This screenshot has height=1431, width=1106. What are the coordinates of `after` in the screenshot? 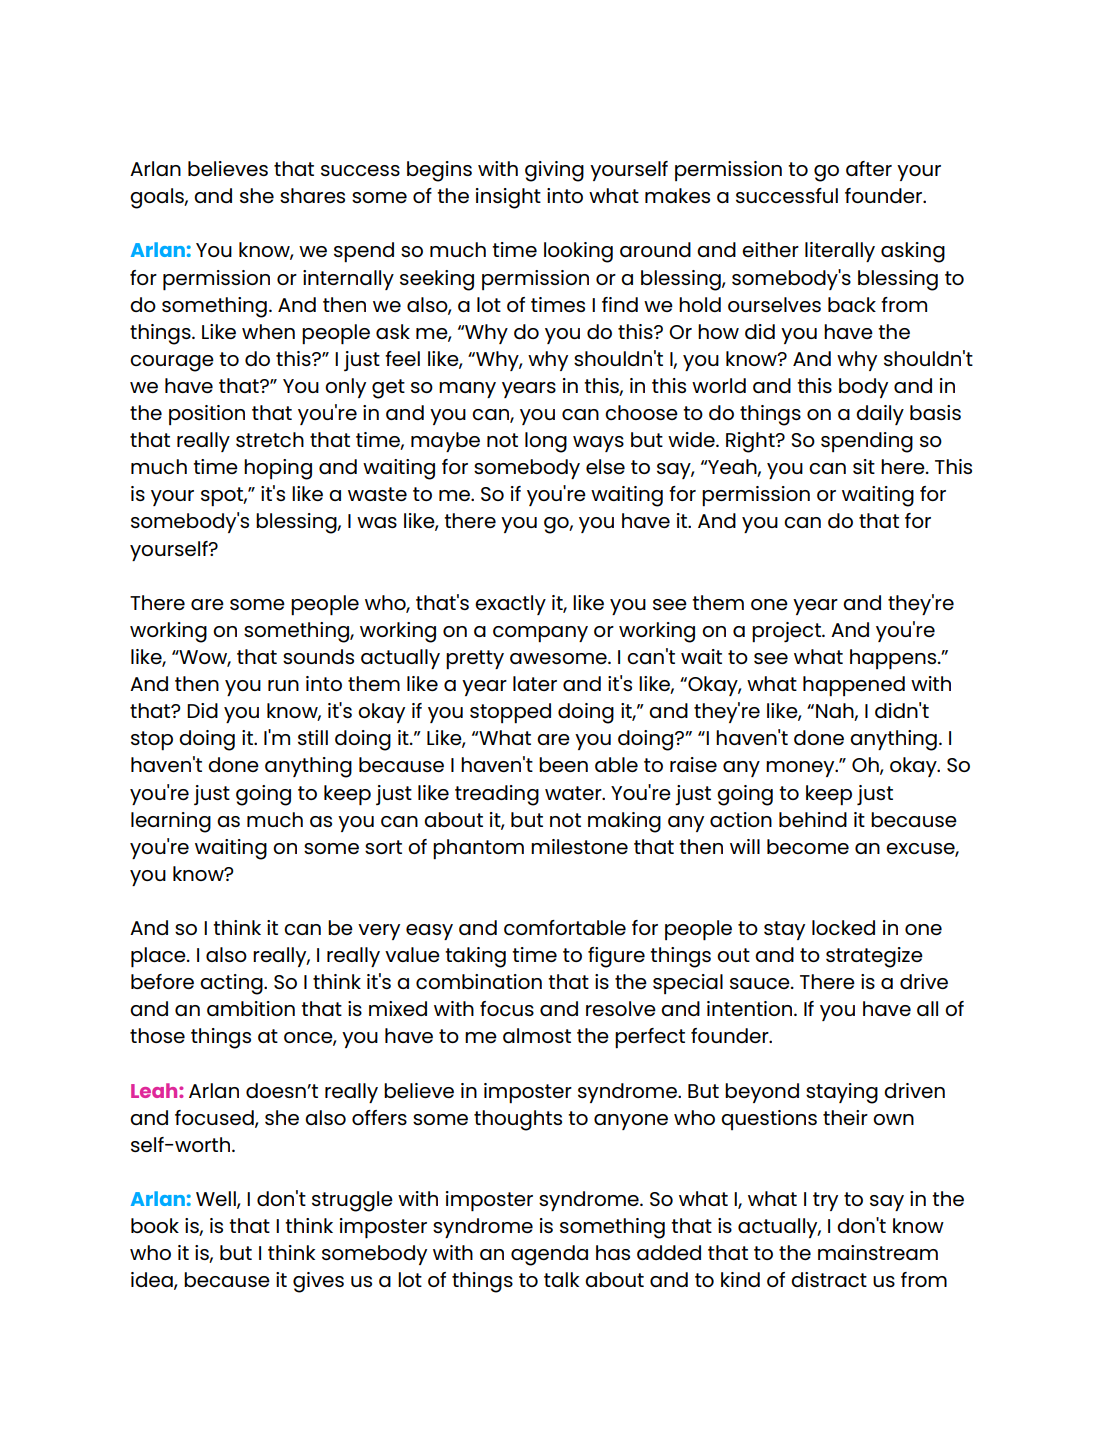 It's located at (869, 168).
